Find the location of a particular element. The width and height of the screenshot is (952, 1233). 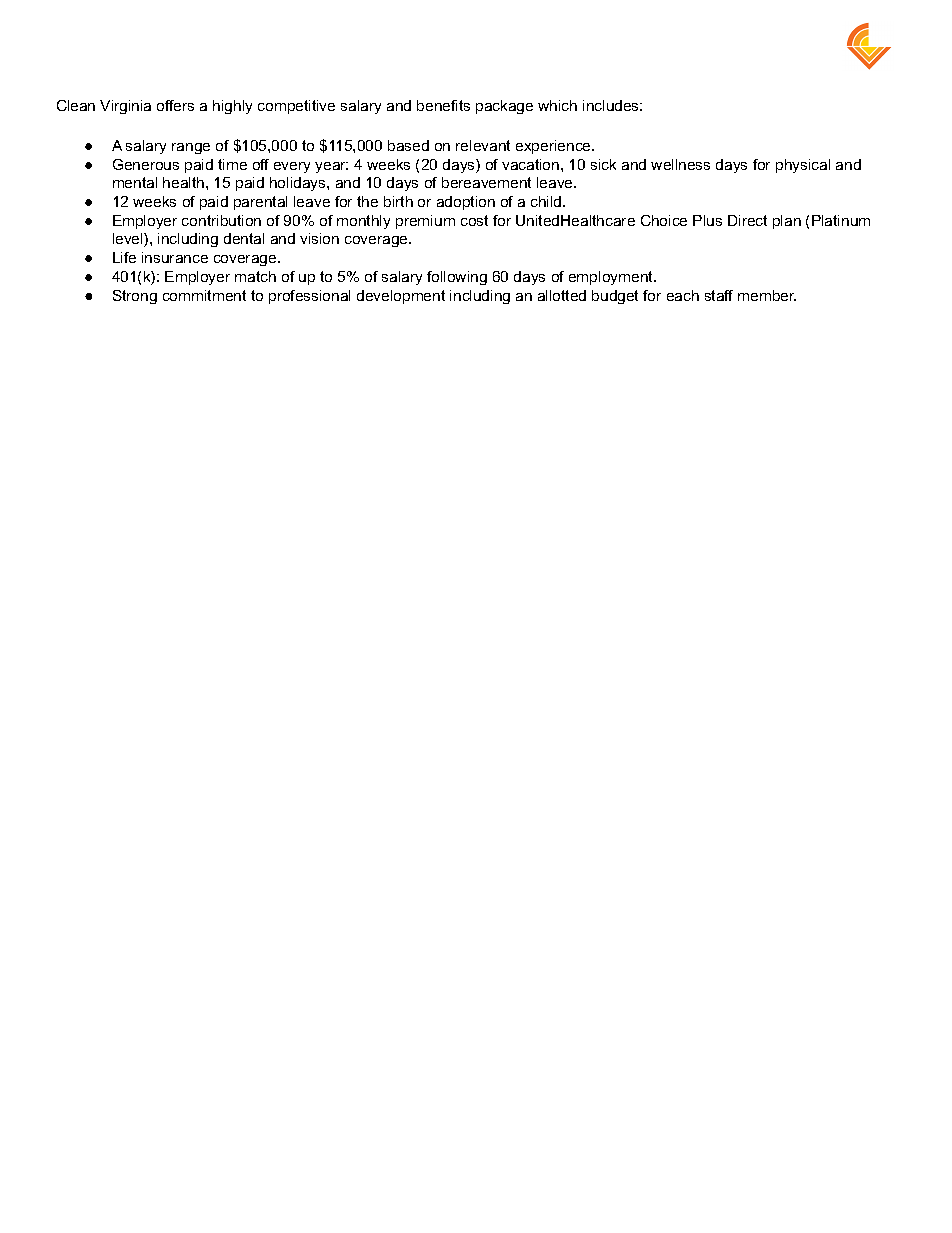

physical is located at coordinates (803, 166).
